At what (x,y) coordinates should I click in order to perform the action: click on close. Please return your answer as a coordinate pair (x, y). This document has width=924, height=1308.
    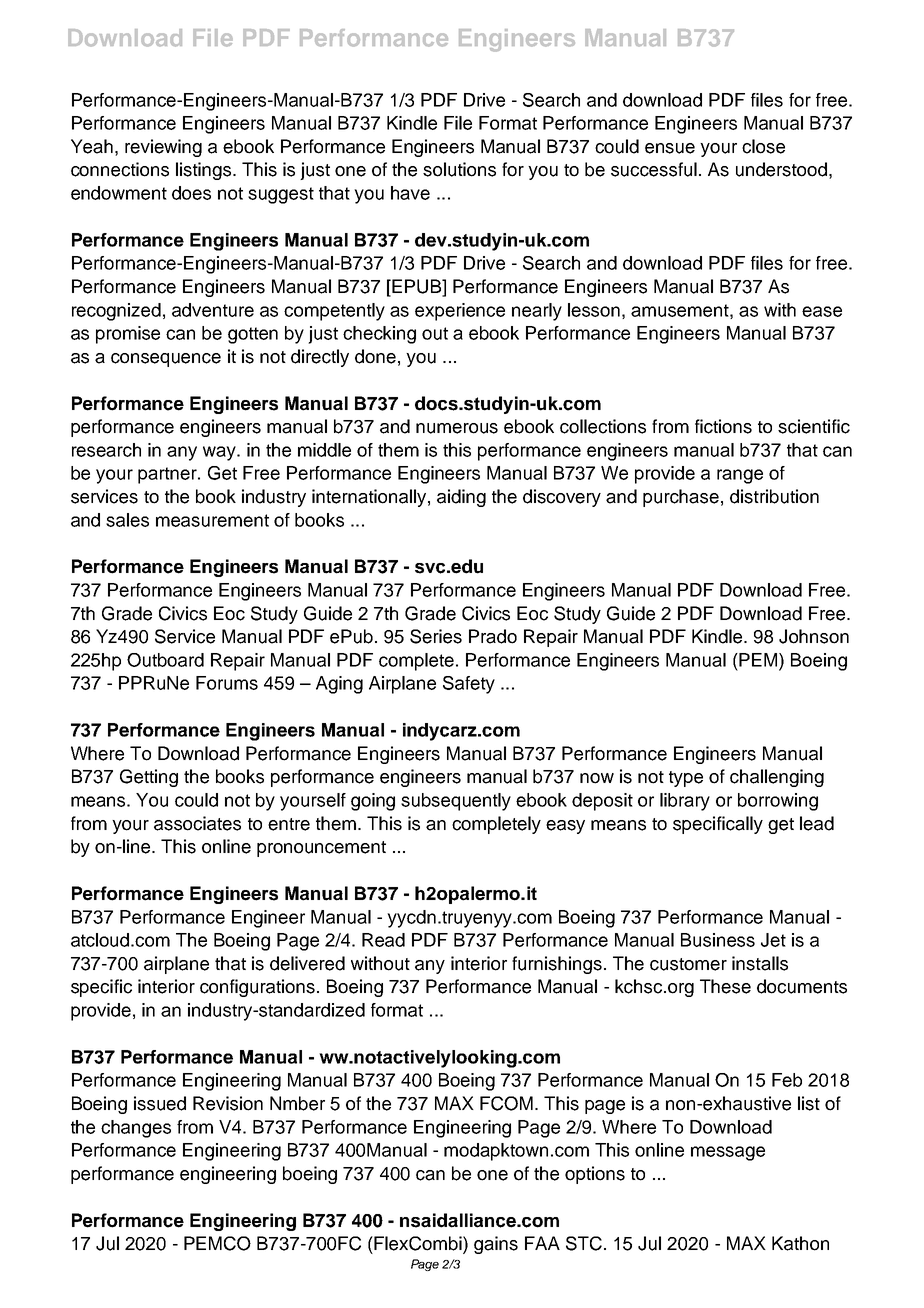
    Looking at the image, I should click on (763, 146).
